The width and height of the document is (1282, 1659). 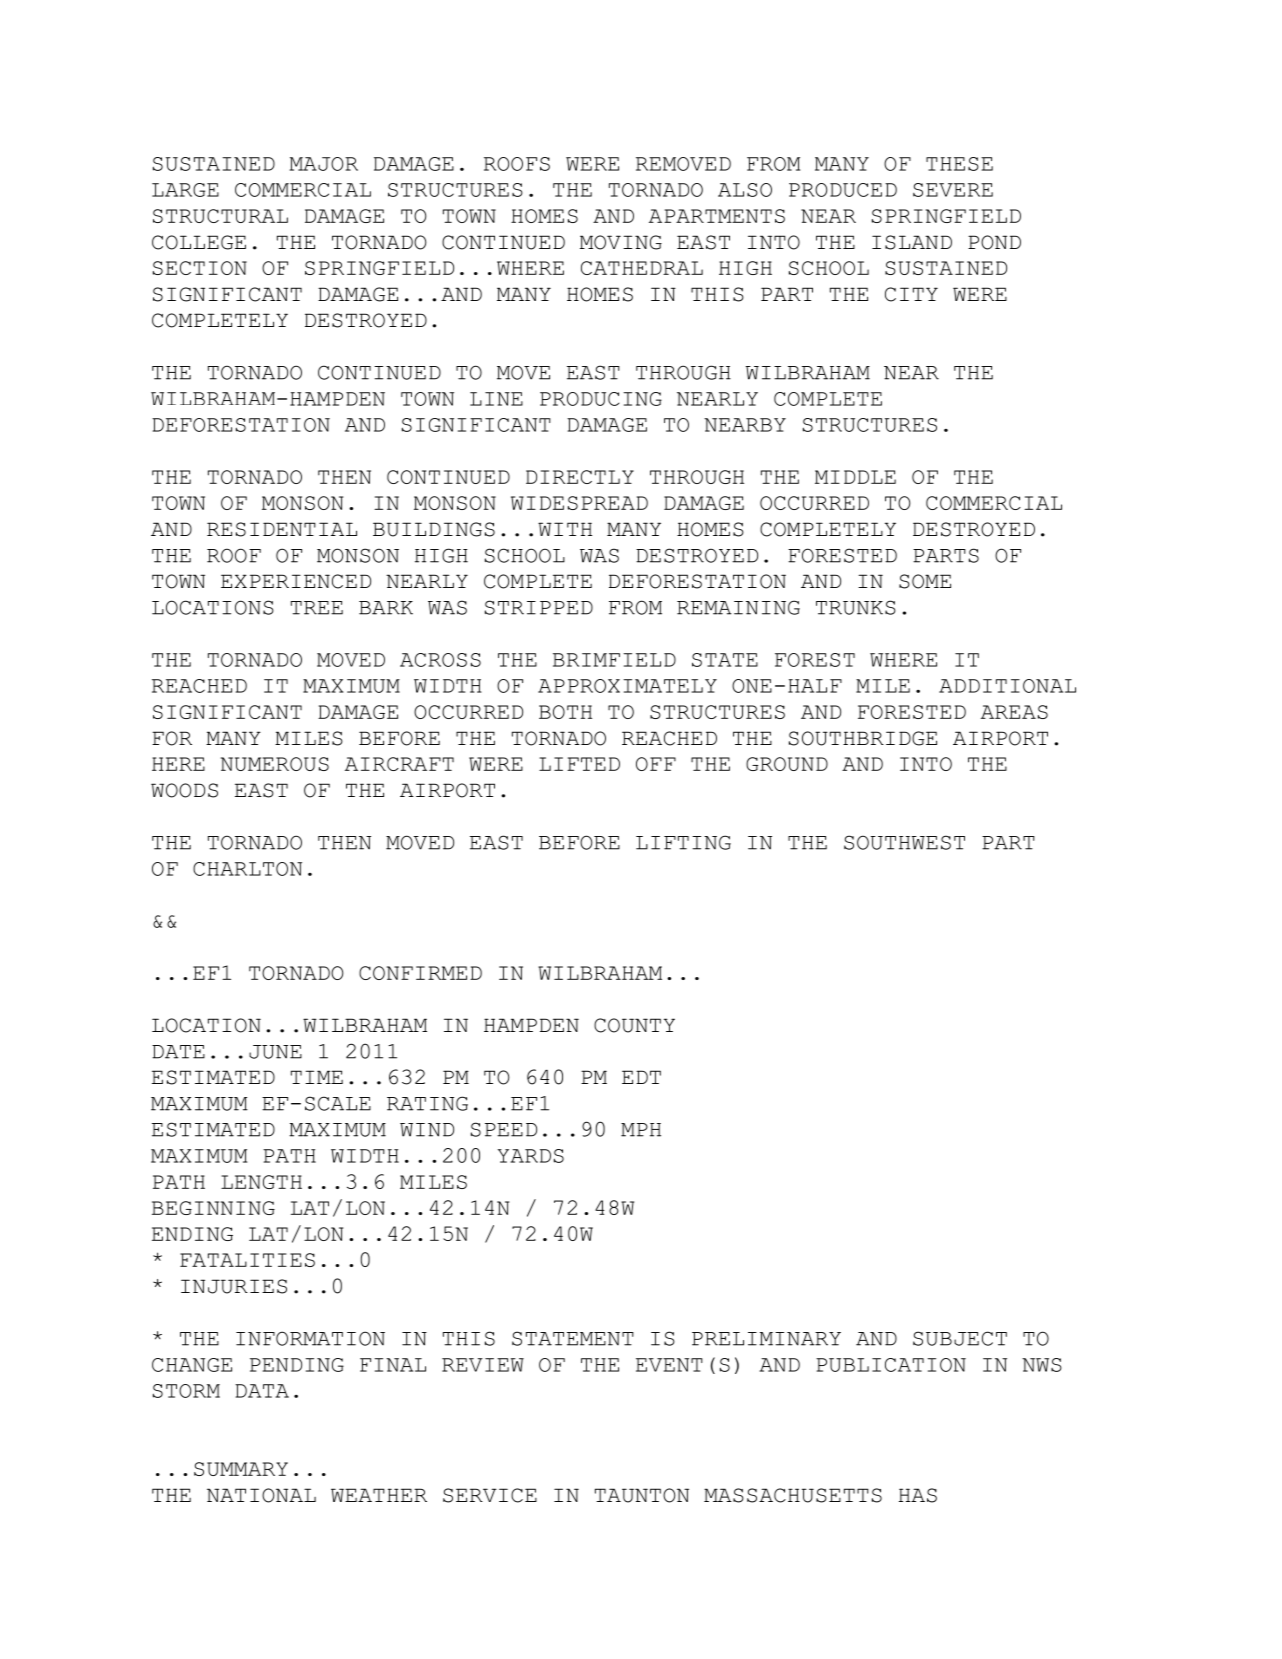 I want to click on NUMEROUS, so click(x=275, y=764).
